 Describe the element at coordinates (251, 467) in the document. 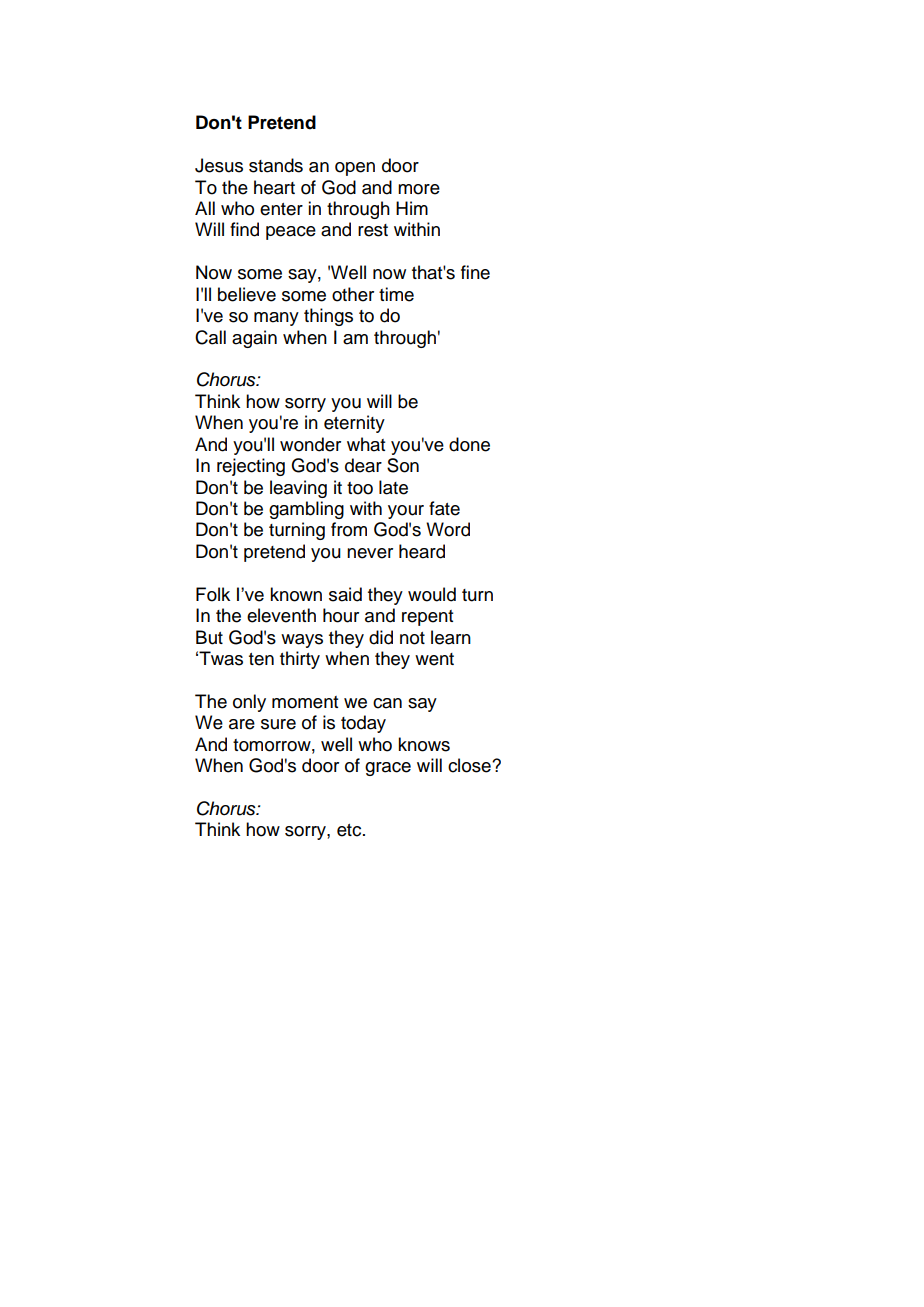

I see `rejecting` at that location.
